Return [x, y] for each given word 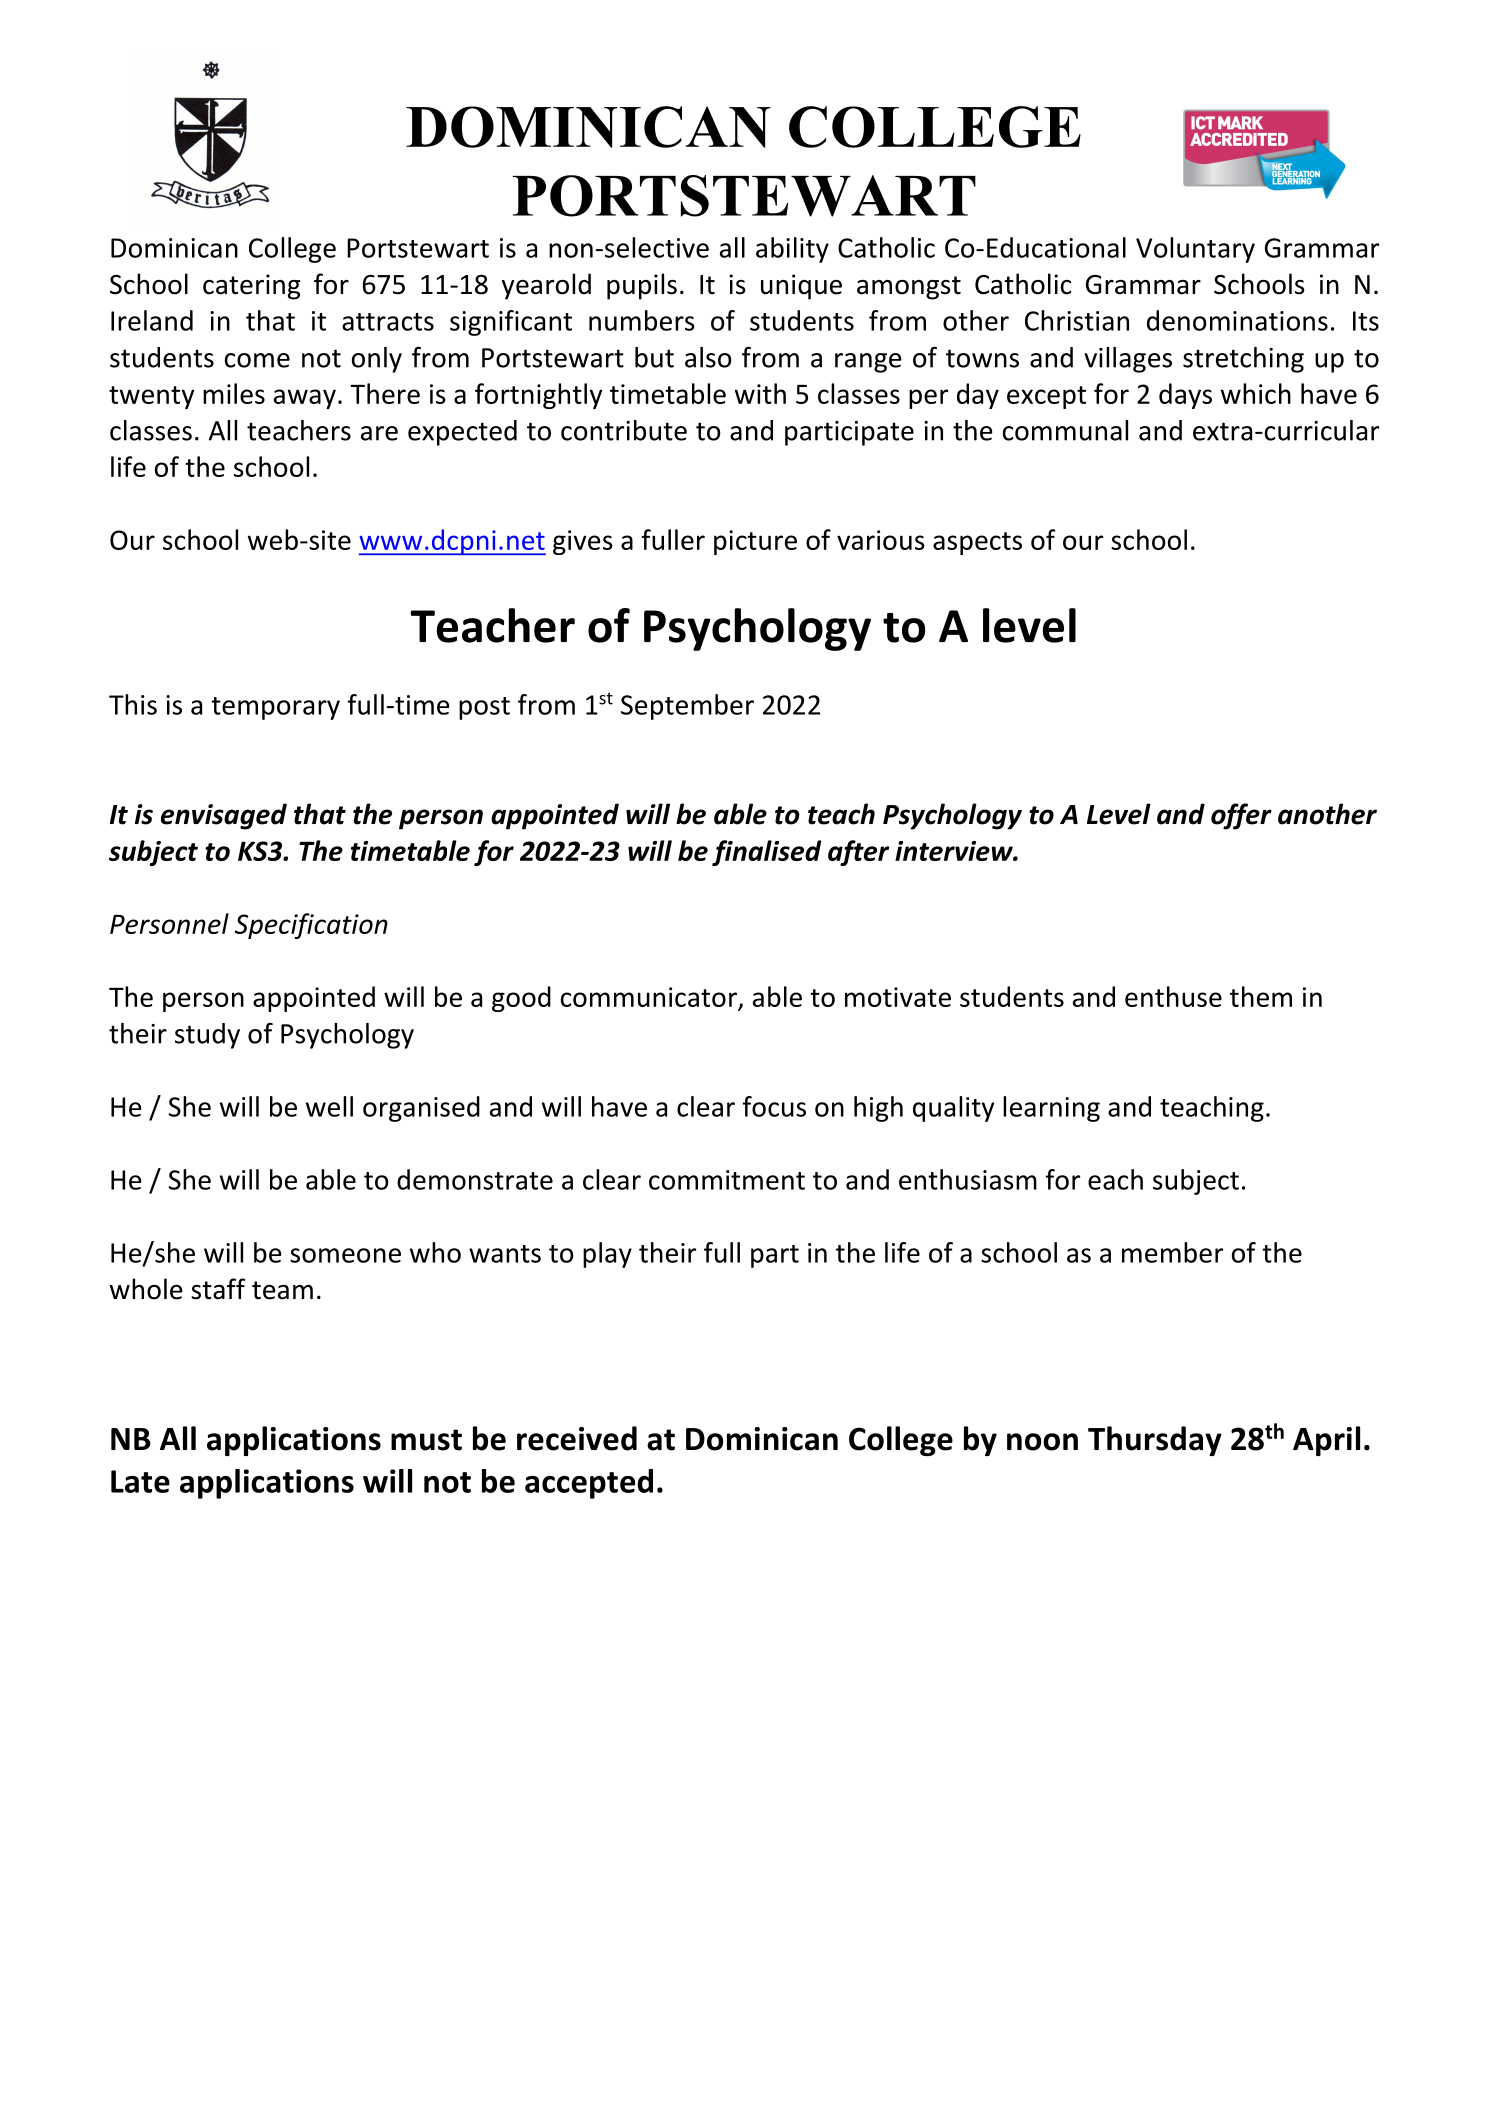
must [426, 1440]
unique [801, 287]
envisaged [224, 816]
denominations [1237, 320]
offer [1241, 816]
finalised [767, 853]
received [577, 1438]
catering [251, 287]
